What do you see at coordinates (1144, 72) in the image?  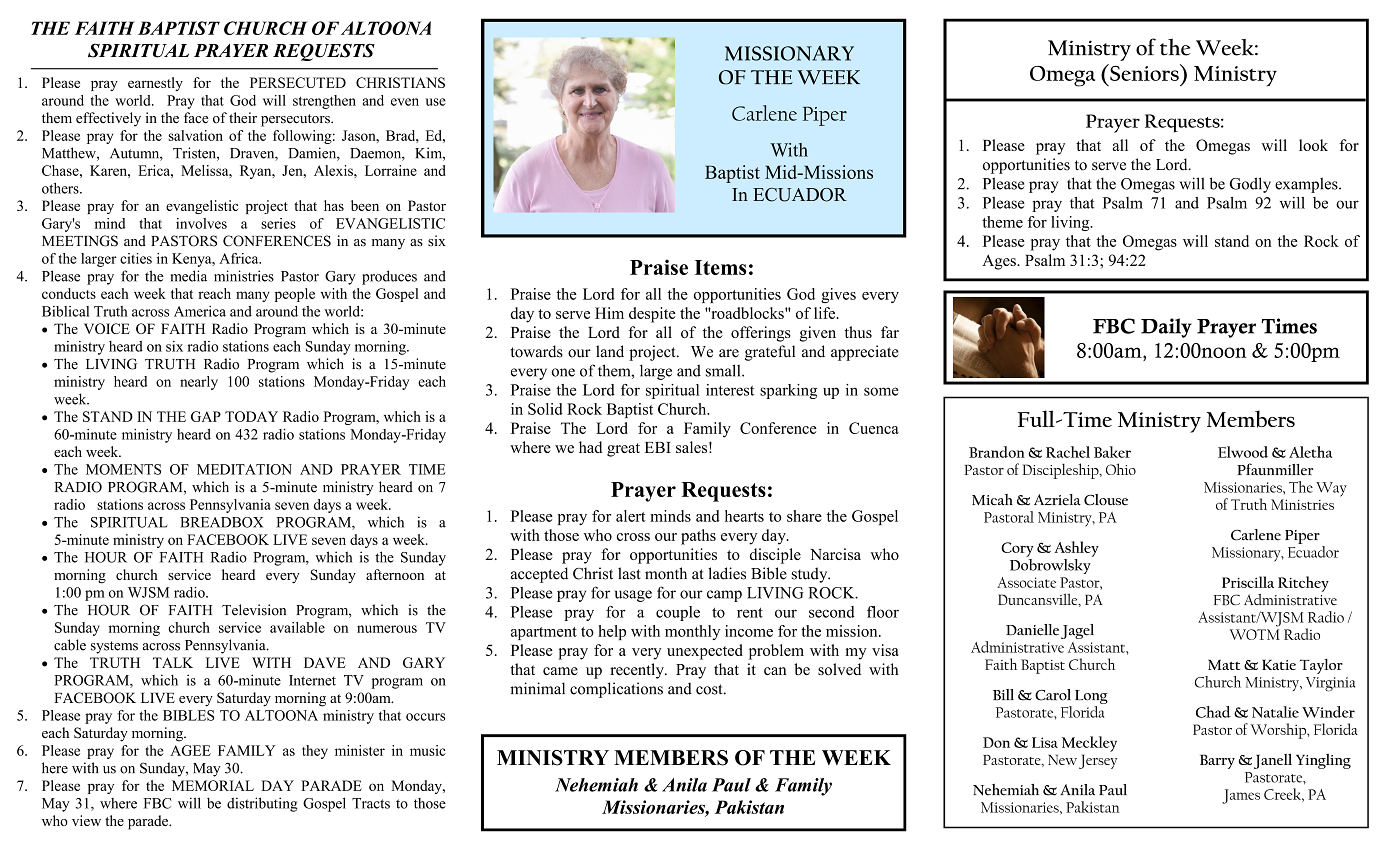 I see `Seniors` at bounding box center [1144, 72].
